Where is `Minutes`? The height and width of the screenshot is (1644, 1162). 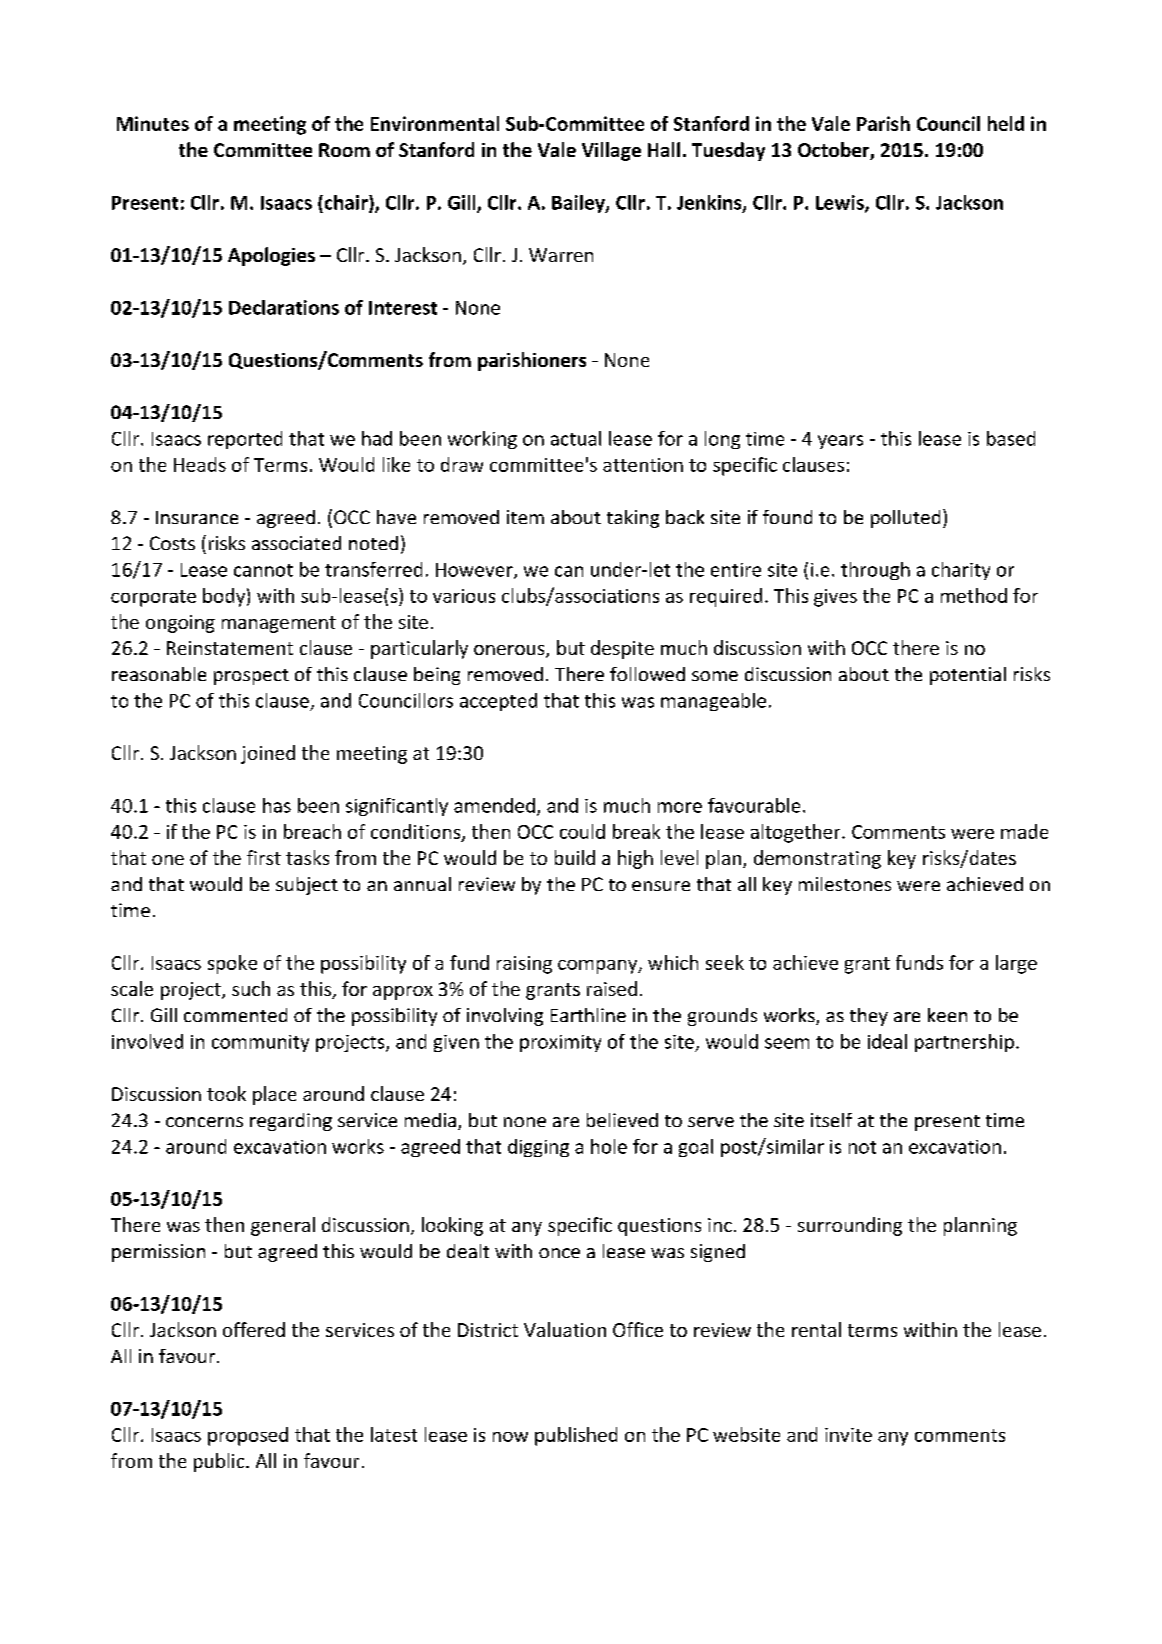 Minutes is located at coordinates (153, 123).
